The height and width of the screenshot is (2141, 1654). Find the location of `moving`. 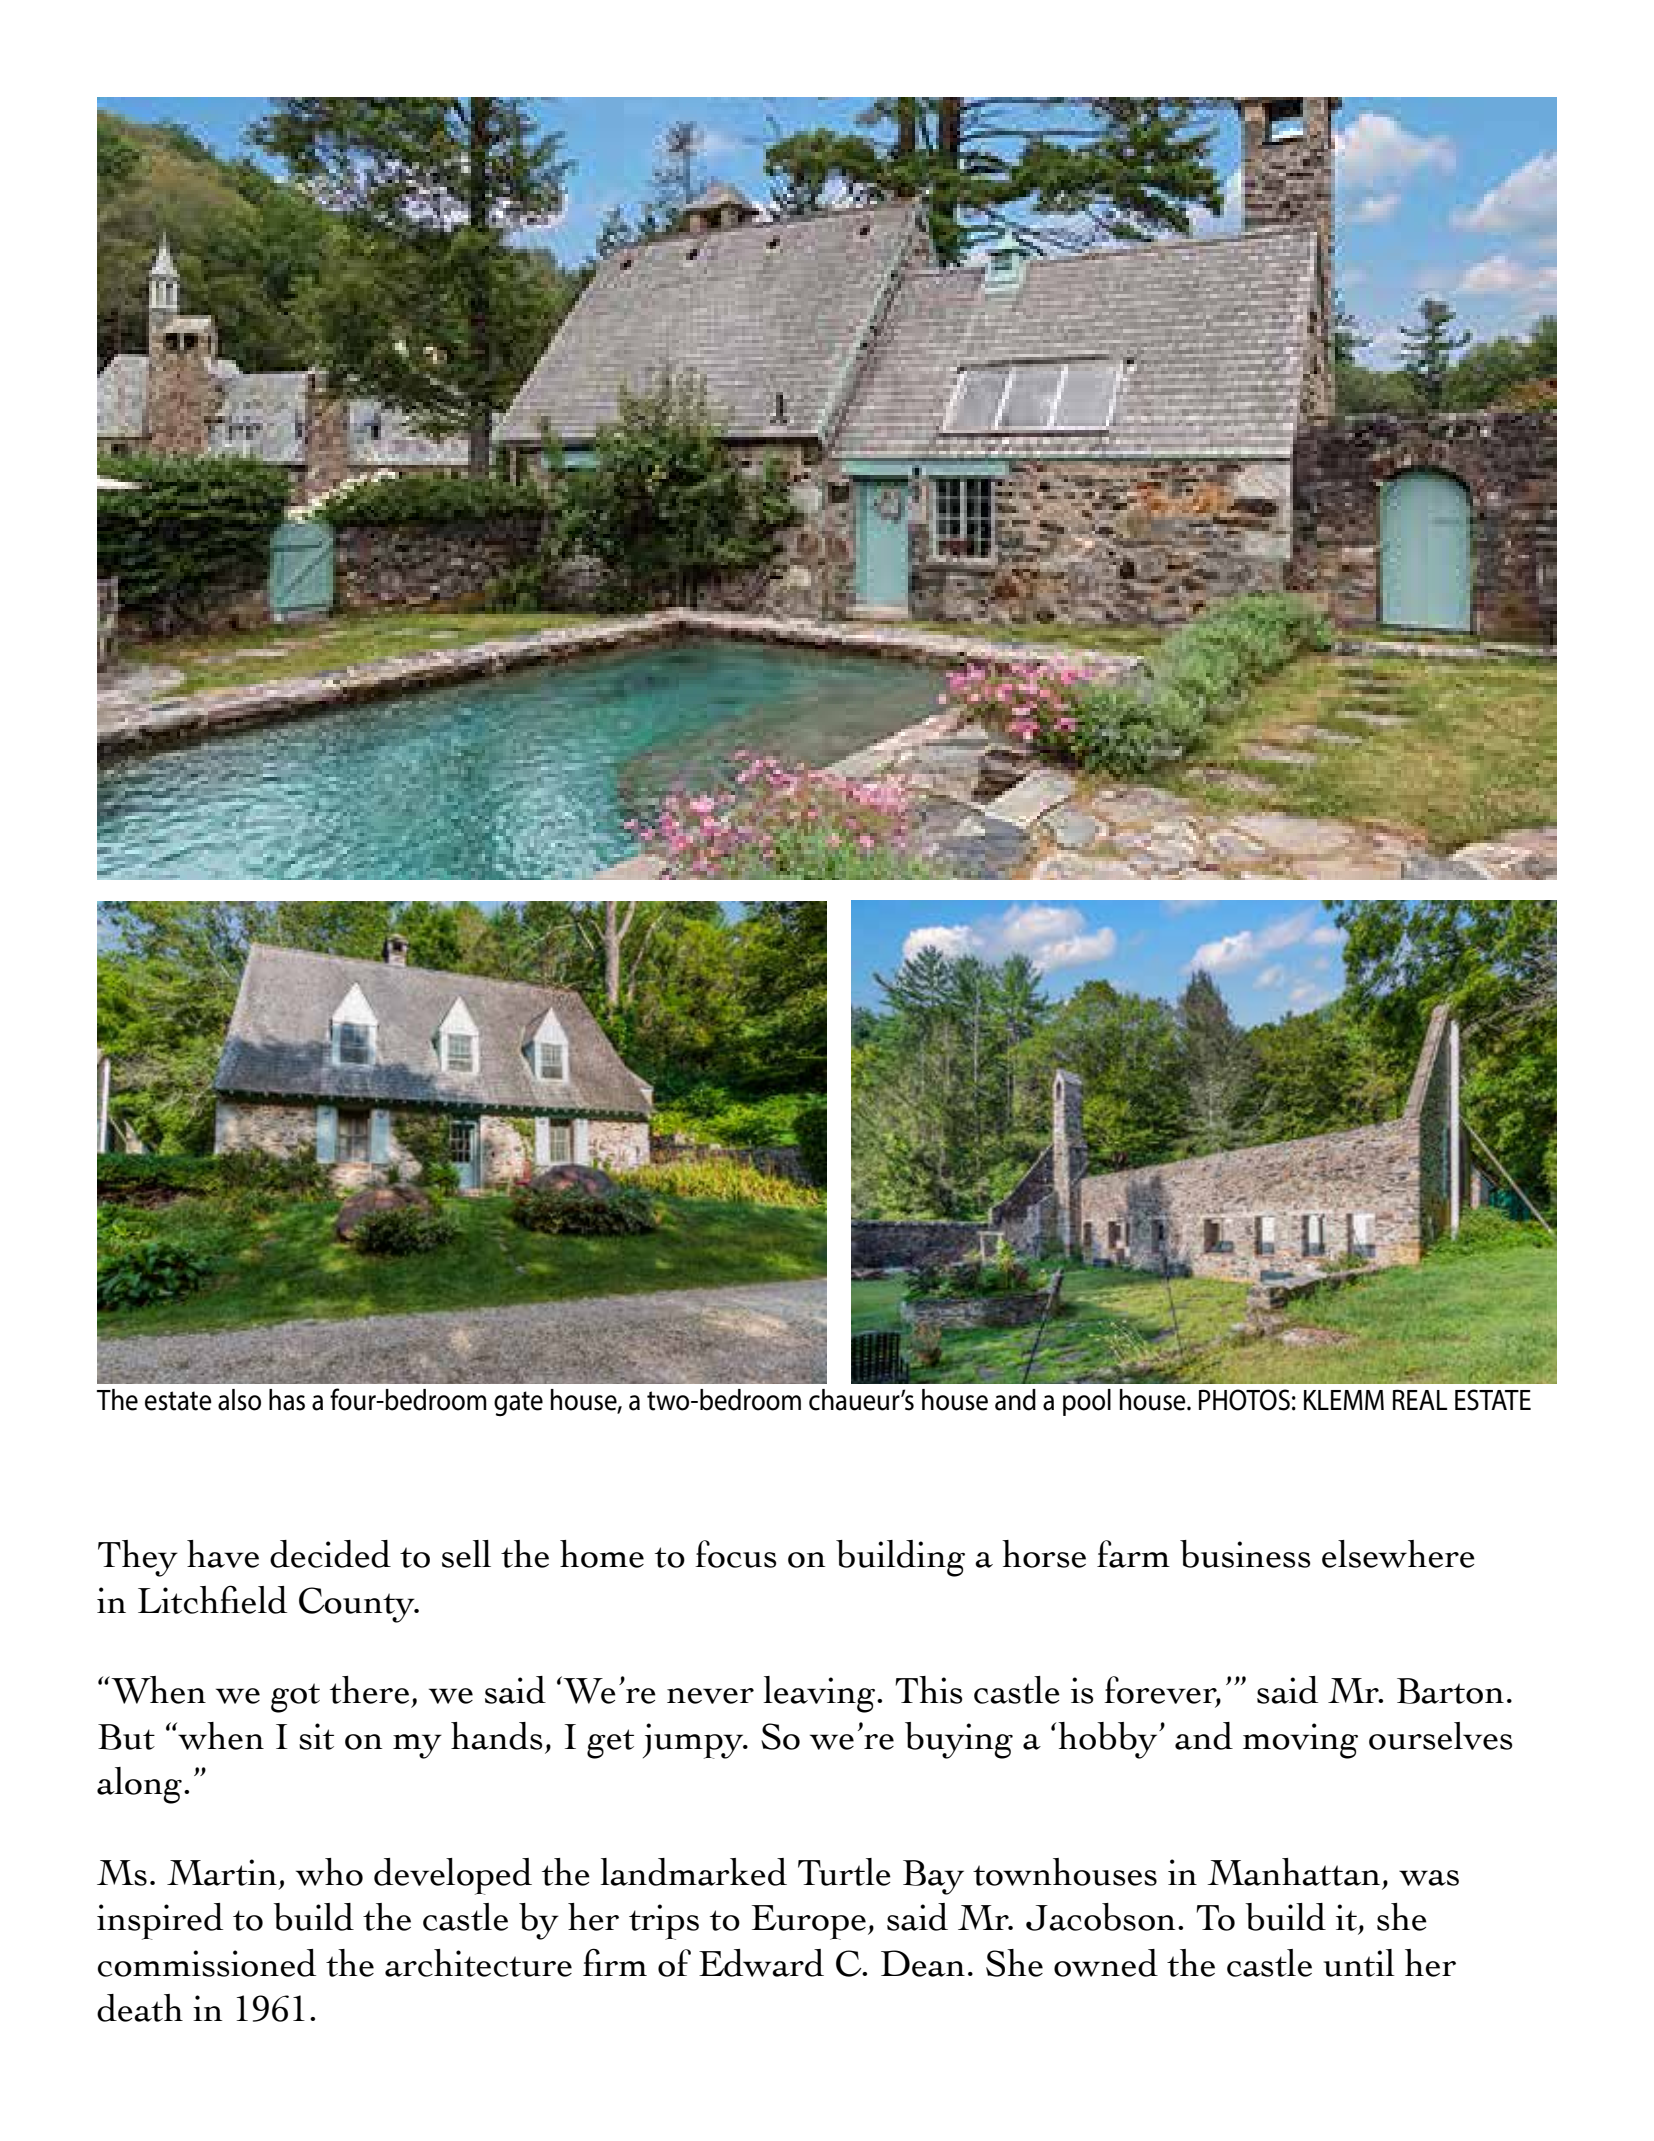

moving is located at coordinates (1300, 1741).
